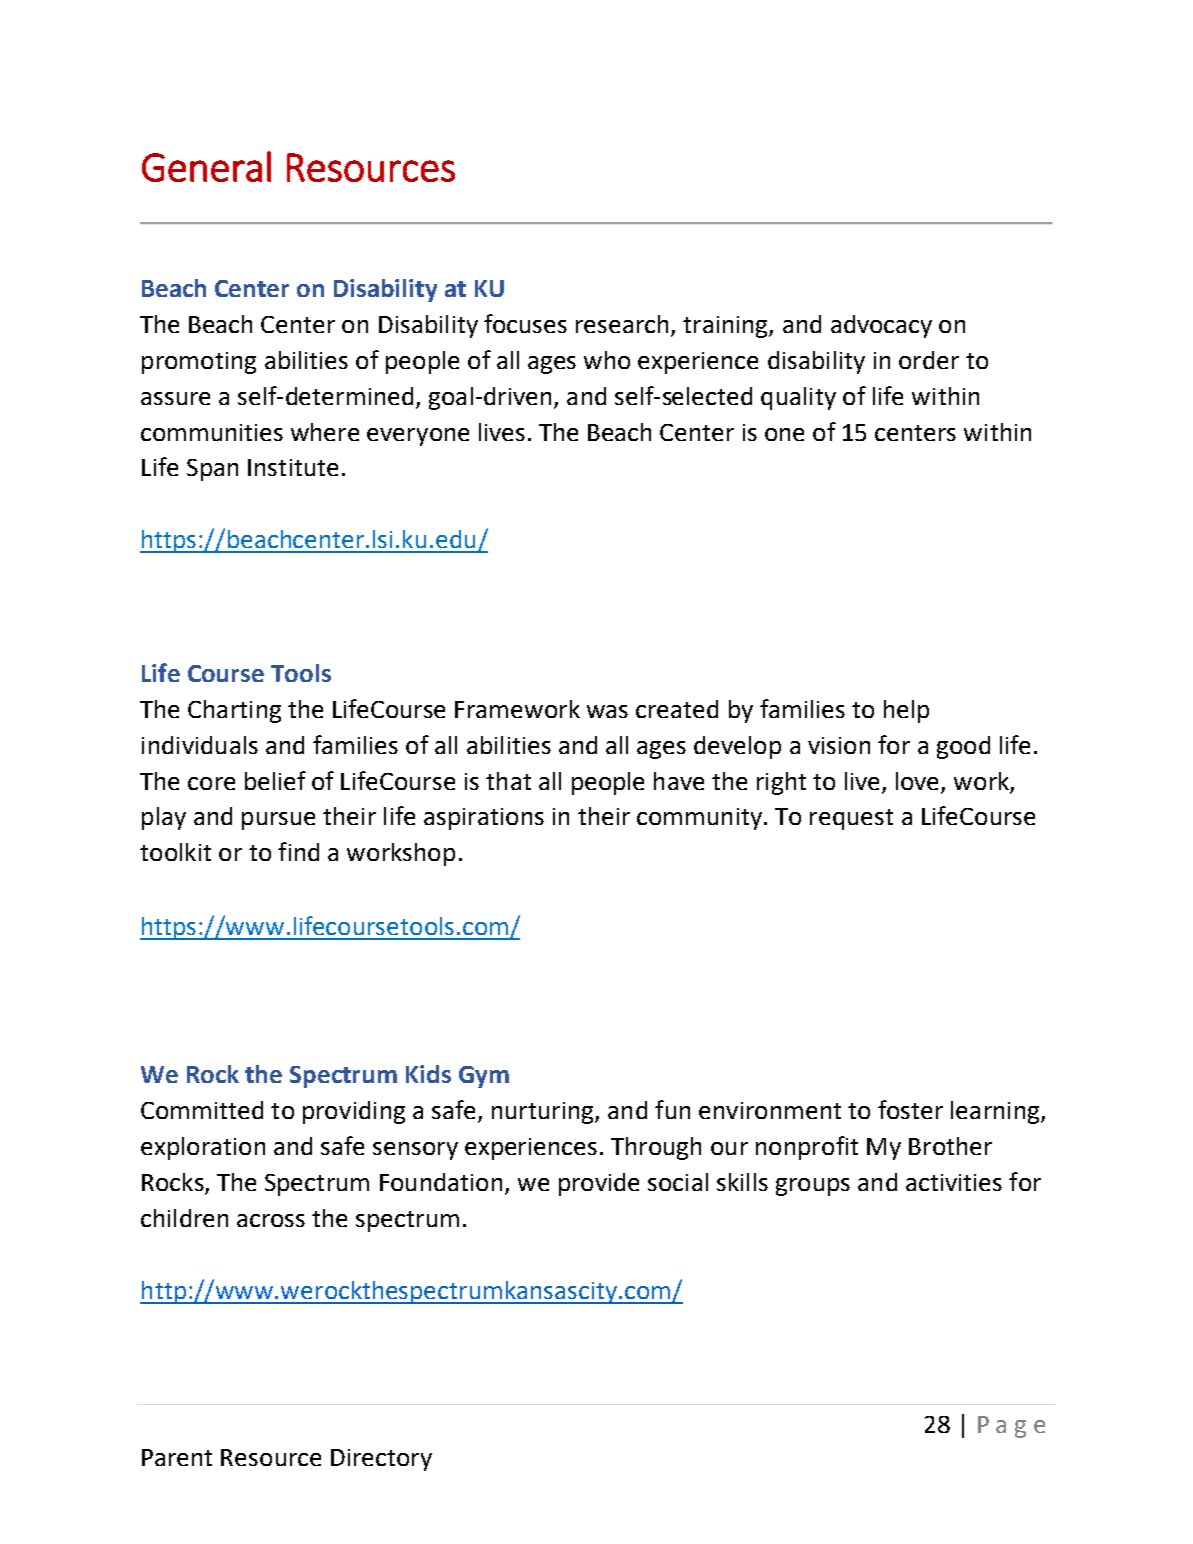 This page has width=1193, height=1544. Describe the element at coordinates (881, 326) in the page. I see `advocacy` at that location.
